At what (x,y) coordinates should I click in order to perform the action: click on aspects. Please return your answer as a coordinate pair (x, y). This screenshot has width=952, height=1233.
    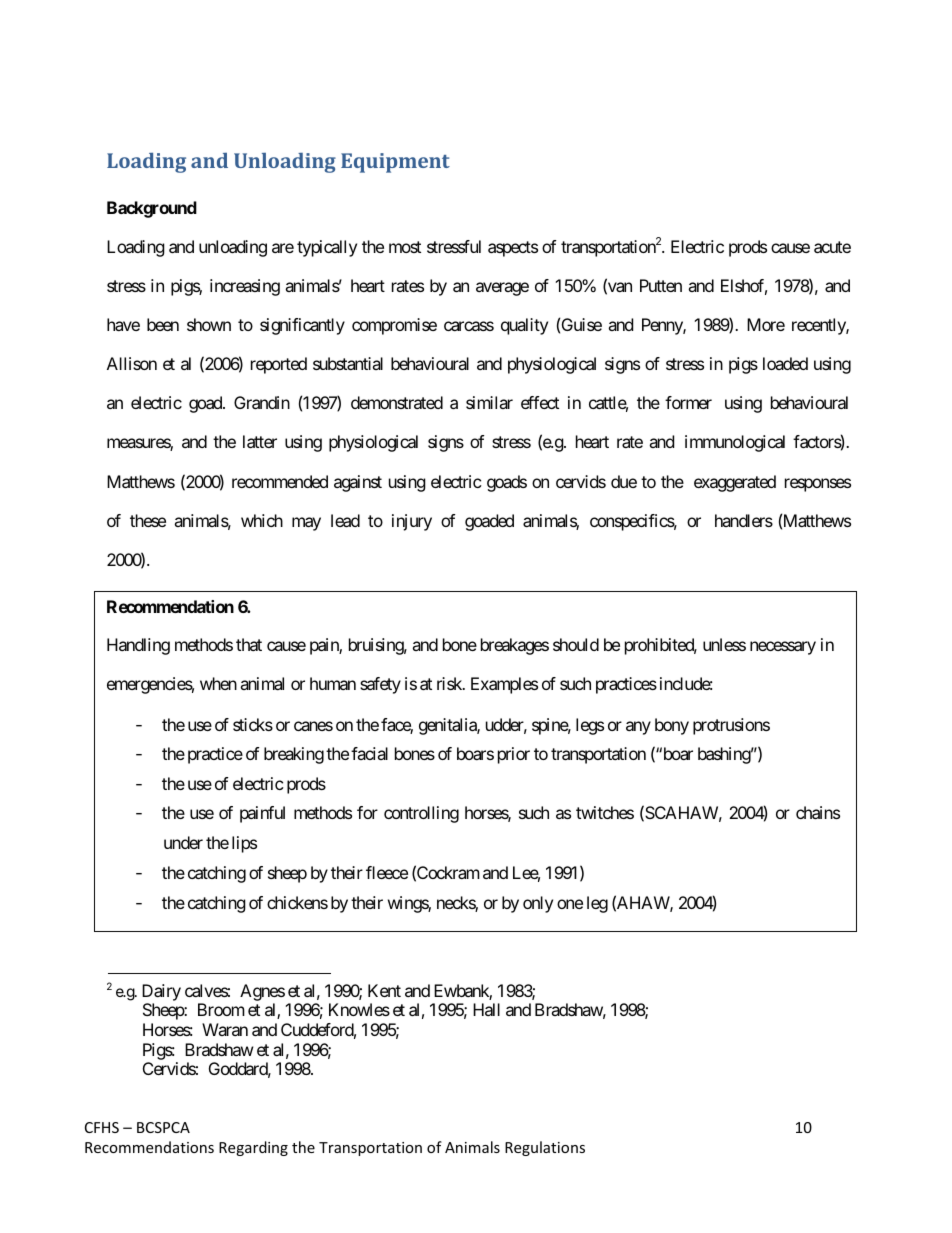
    Looking at the image, I should click on (513, 249).
